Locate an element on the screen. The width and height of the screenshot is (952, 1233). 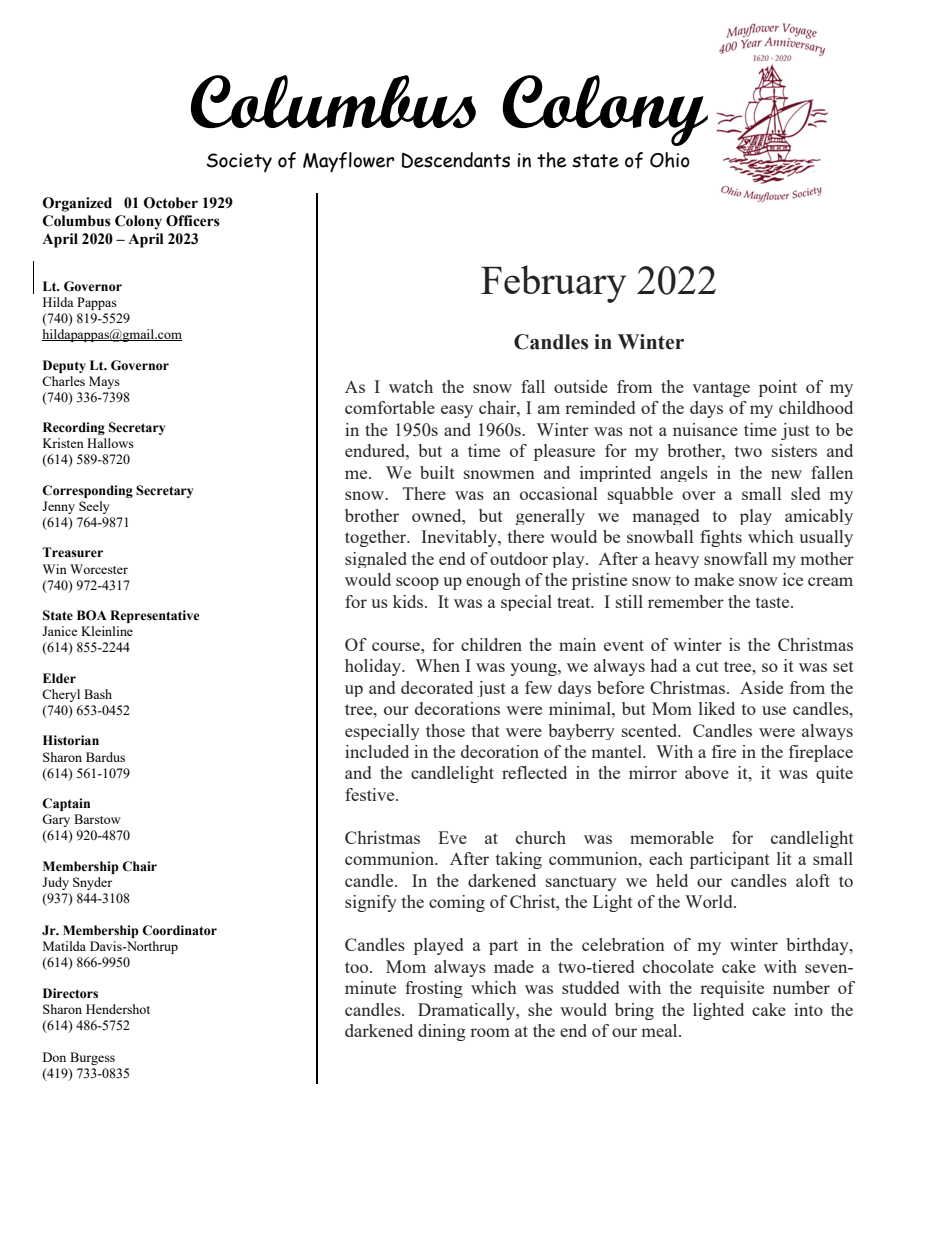
Mays is located at coordinates (104, 382).
